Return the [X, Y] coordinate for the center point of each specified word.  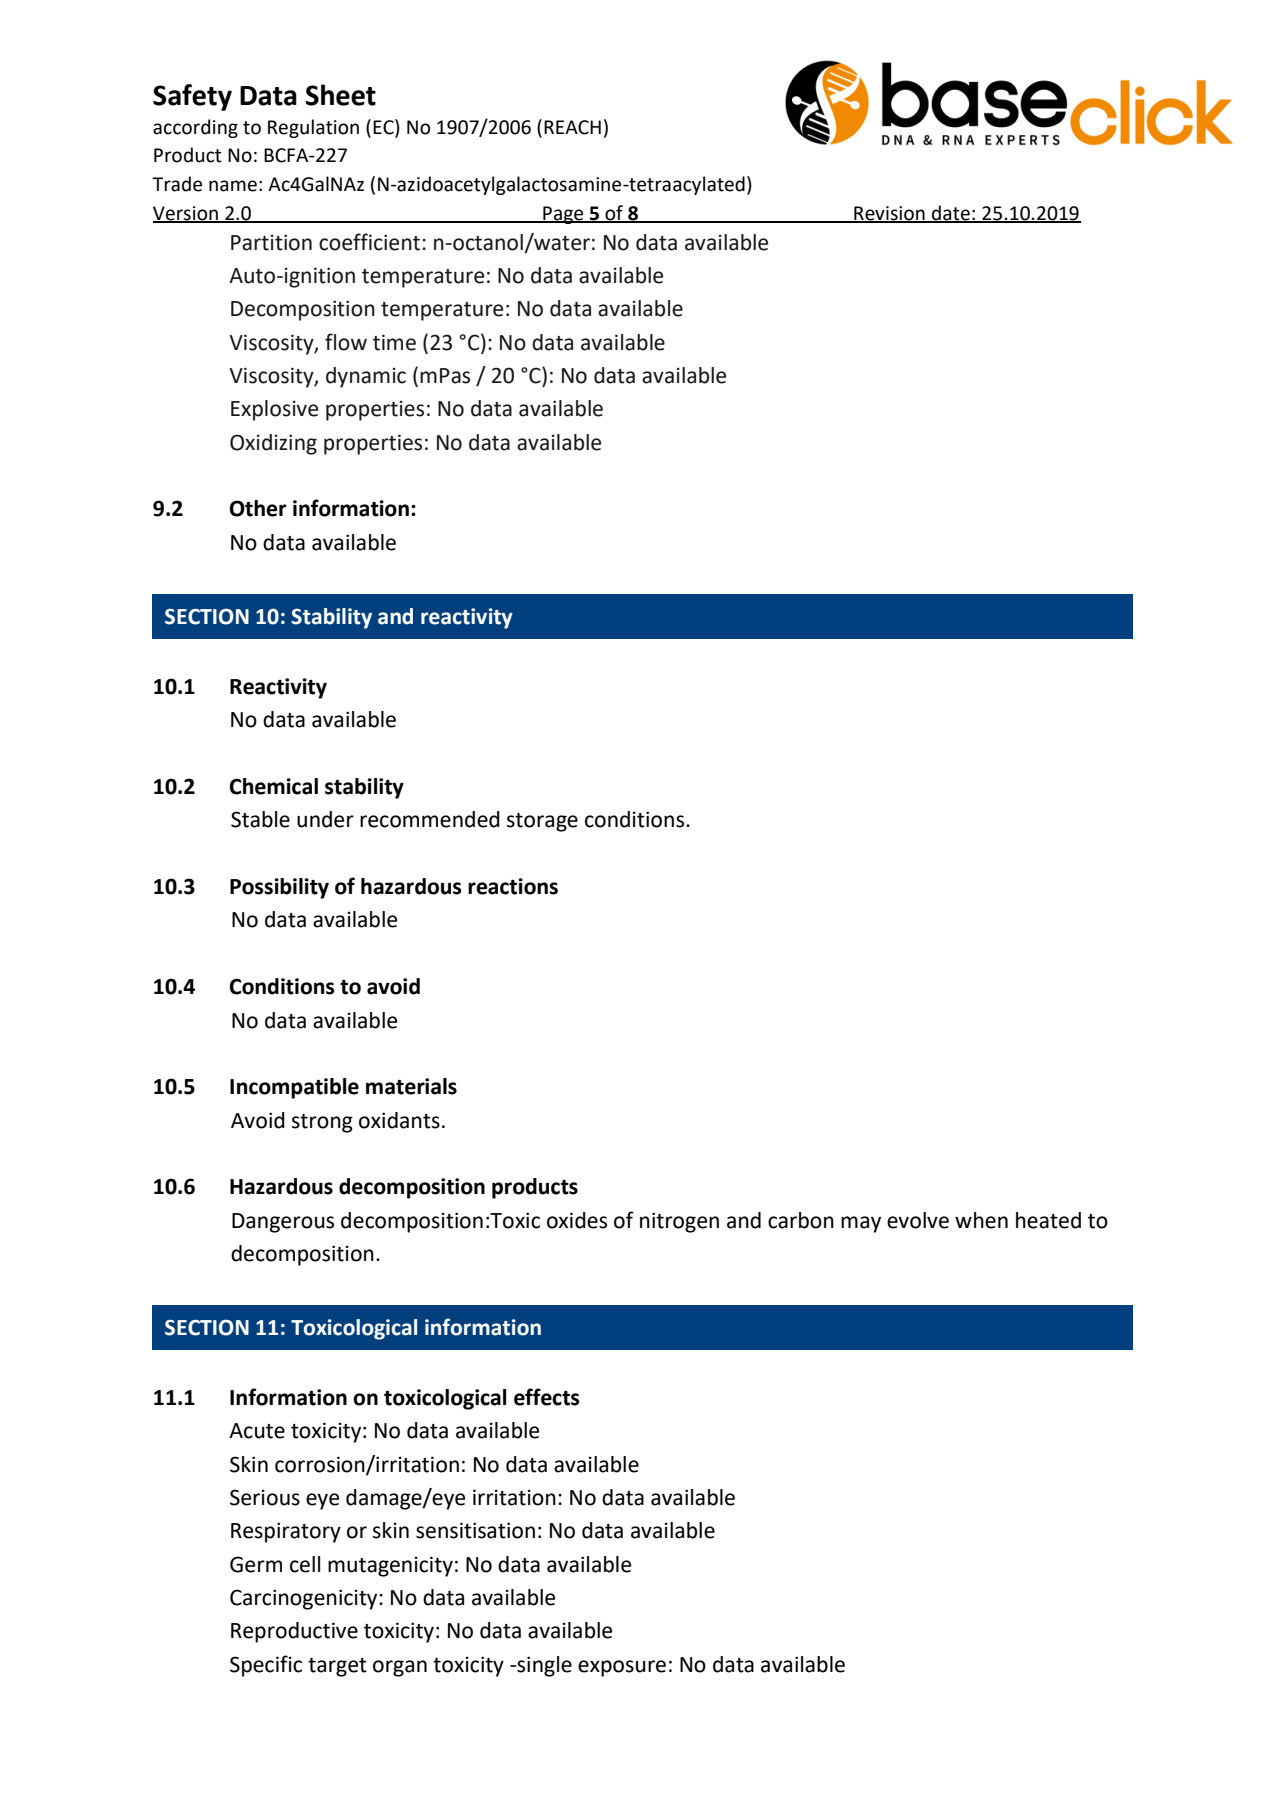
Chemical [273, 786]
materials [411, 1086]
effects [547, 1397]
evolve [918, 1220]
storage [542, 822]
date [951, 213]
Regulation [313, 128]
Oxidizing [273, 444]
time [394, 342]
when [981, 1220]
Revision [889, 214]
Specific [266, 1666]
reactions [513, 886]
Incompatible [294, 1088]
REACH [572, 127]
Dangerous [283, 1223]
